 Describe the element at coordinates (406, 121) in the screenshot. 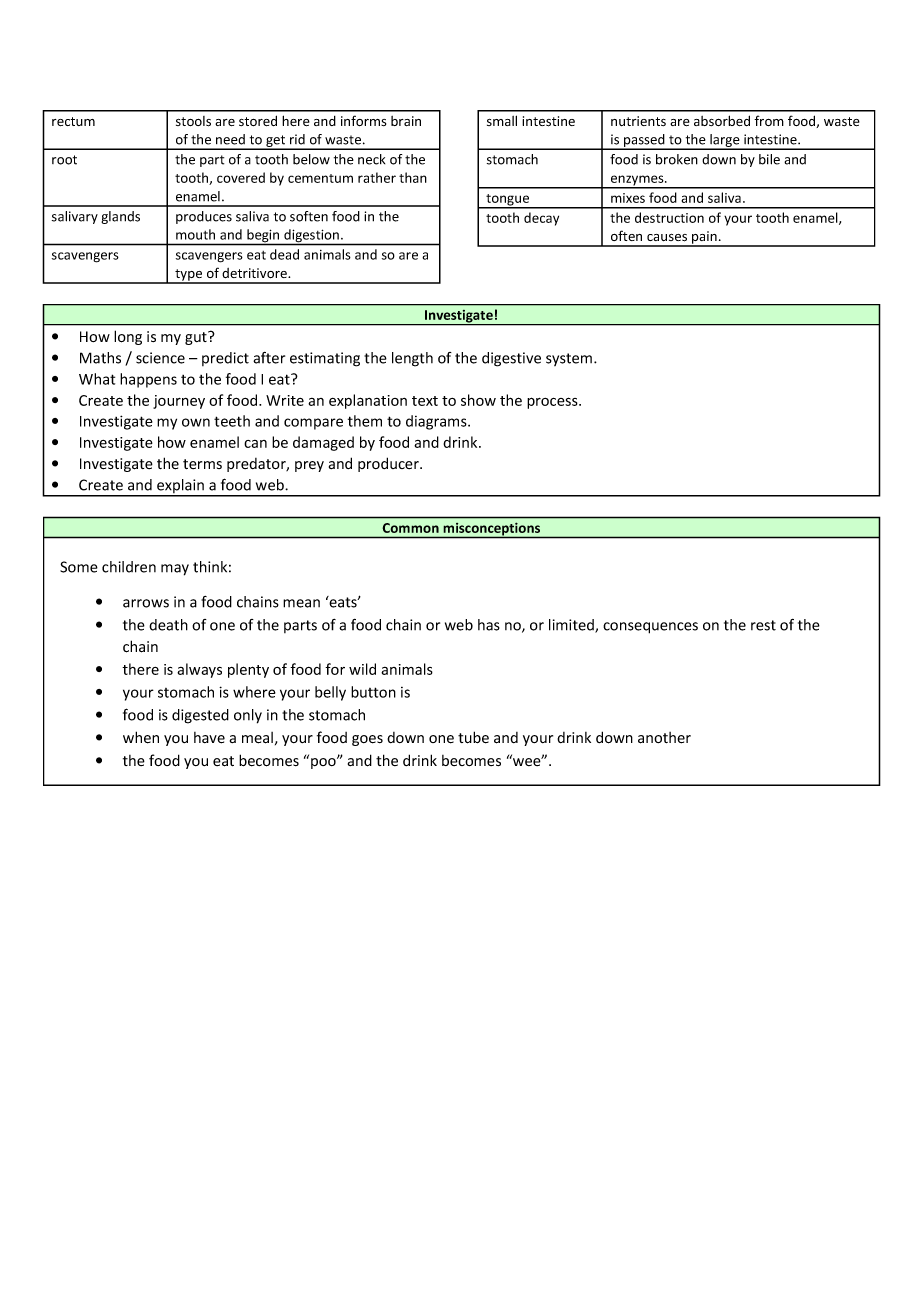

I see `brain` at that location.
